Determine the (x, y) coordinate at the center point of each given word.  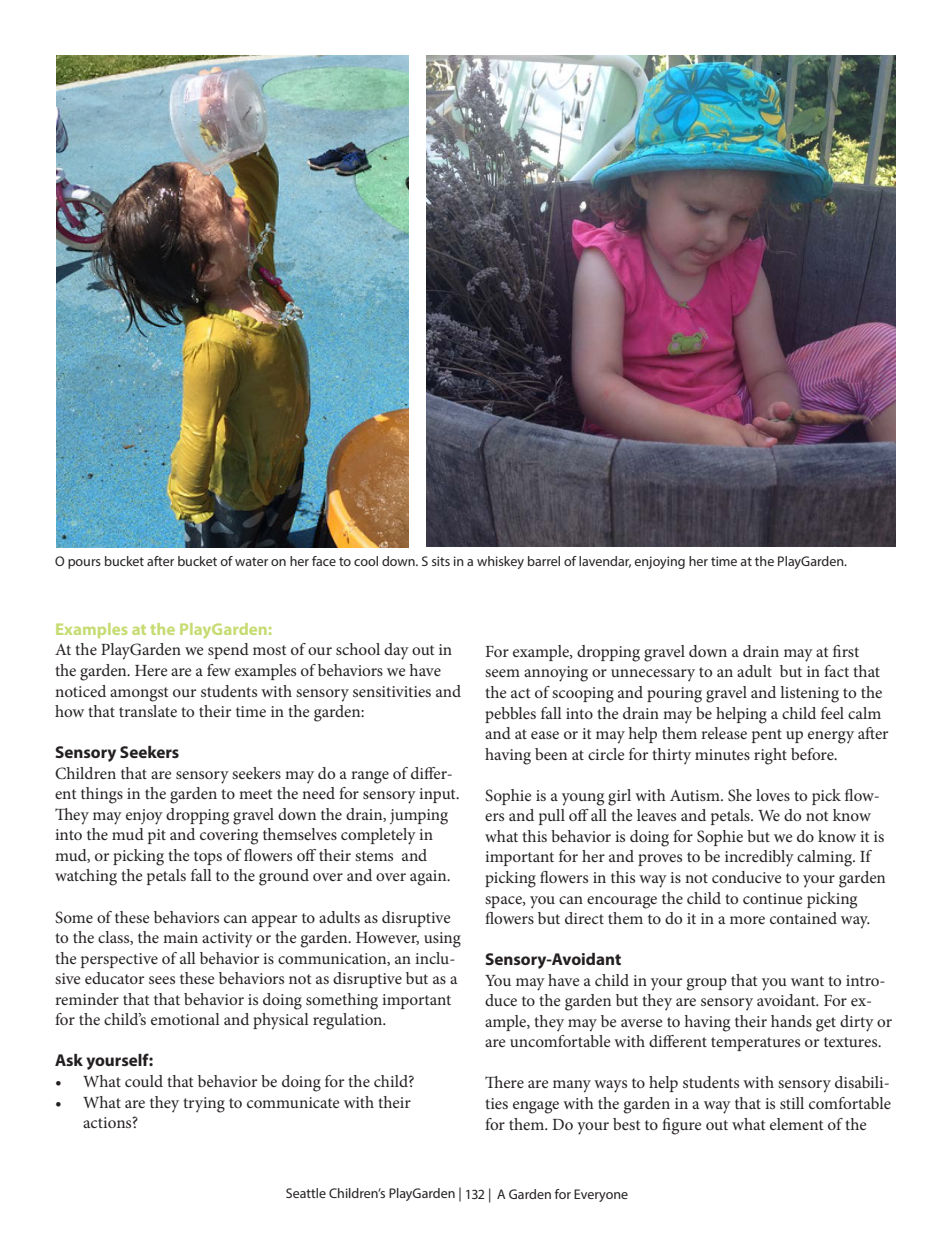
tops (208, 858)
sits (441, 561)
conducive (747, 877)
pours (84, 564)
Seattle (306, 1193)
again (429, 878)
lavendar (605, 562)
